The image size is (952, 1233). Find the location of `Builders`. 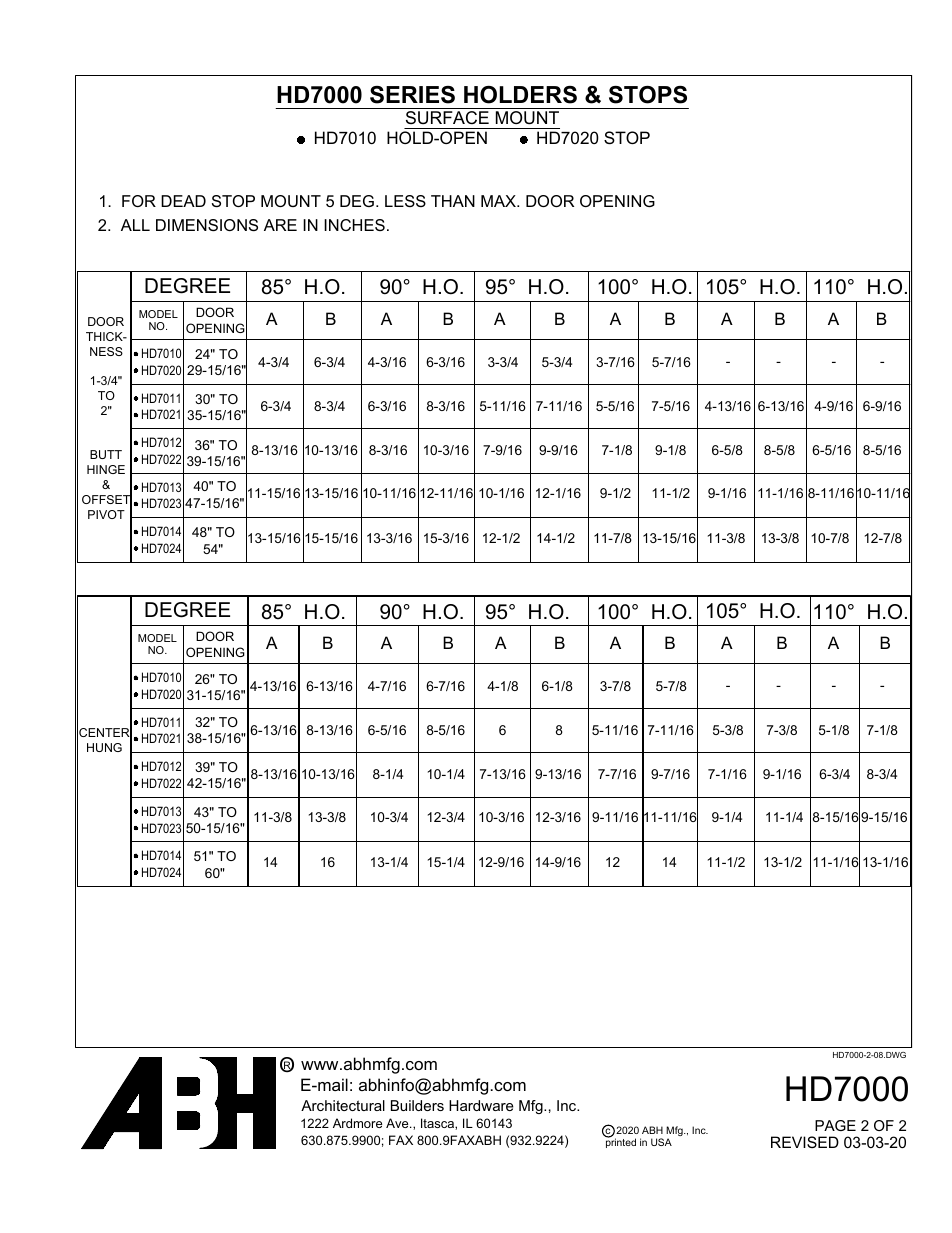

Builders is located at coordinates (417, 1105).
